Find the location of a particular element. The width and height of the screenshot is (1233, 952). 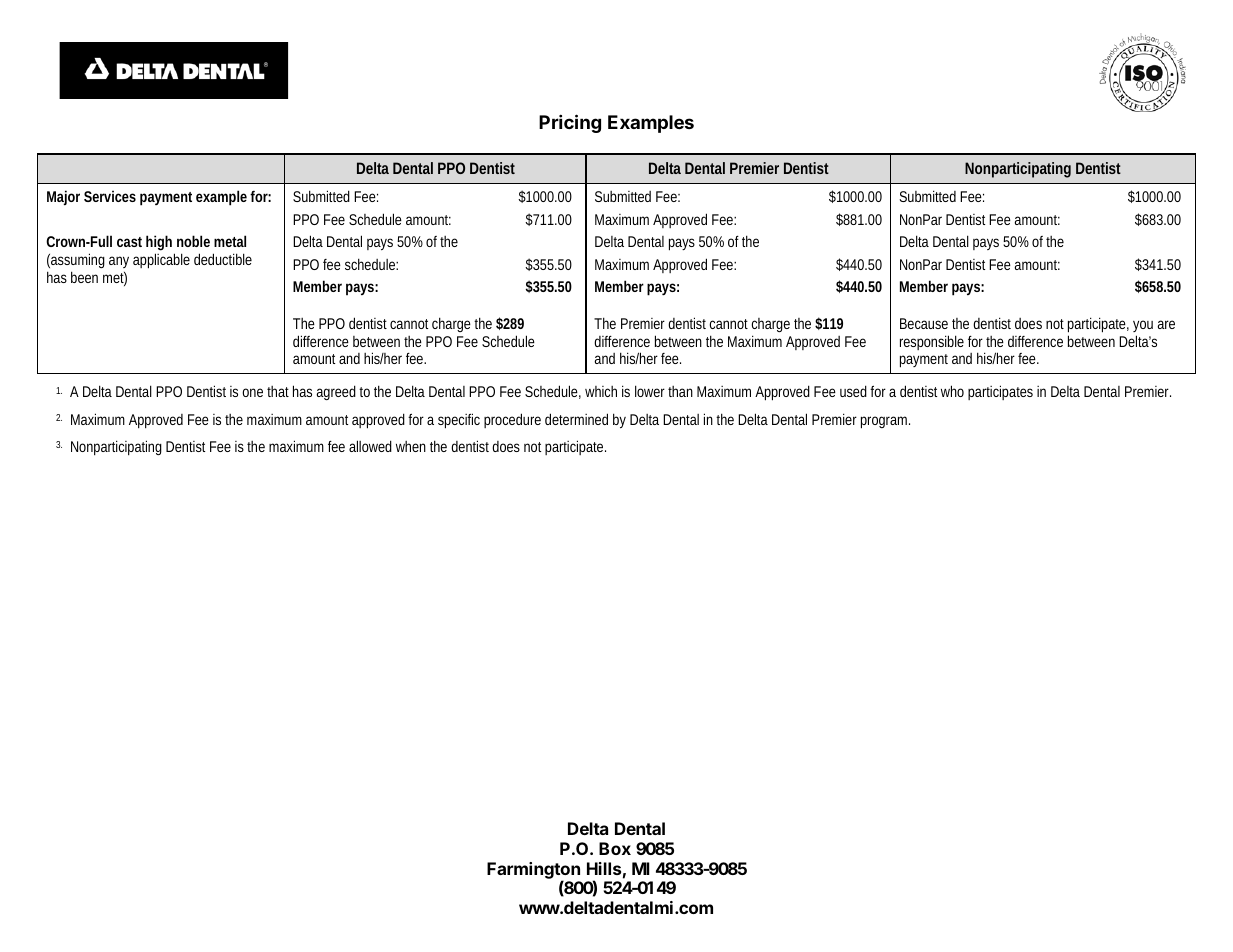

Box is located at coordinates (615, 848).
